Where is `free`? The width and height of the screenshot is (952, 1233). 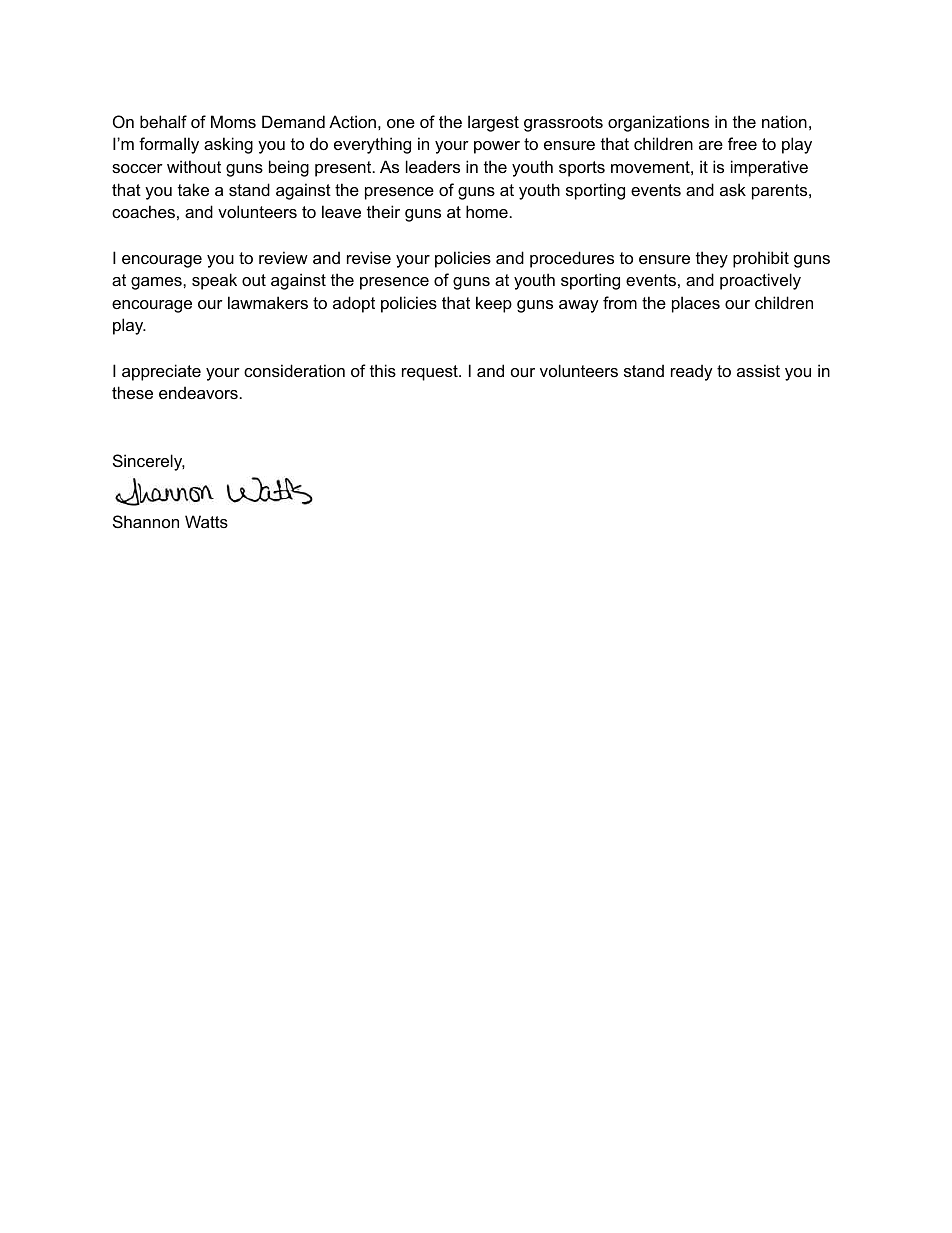
free is located at coordinates (742, 143).
